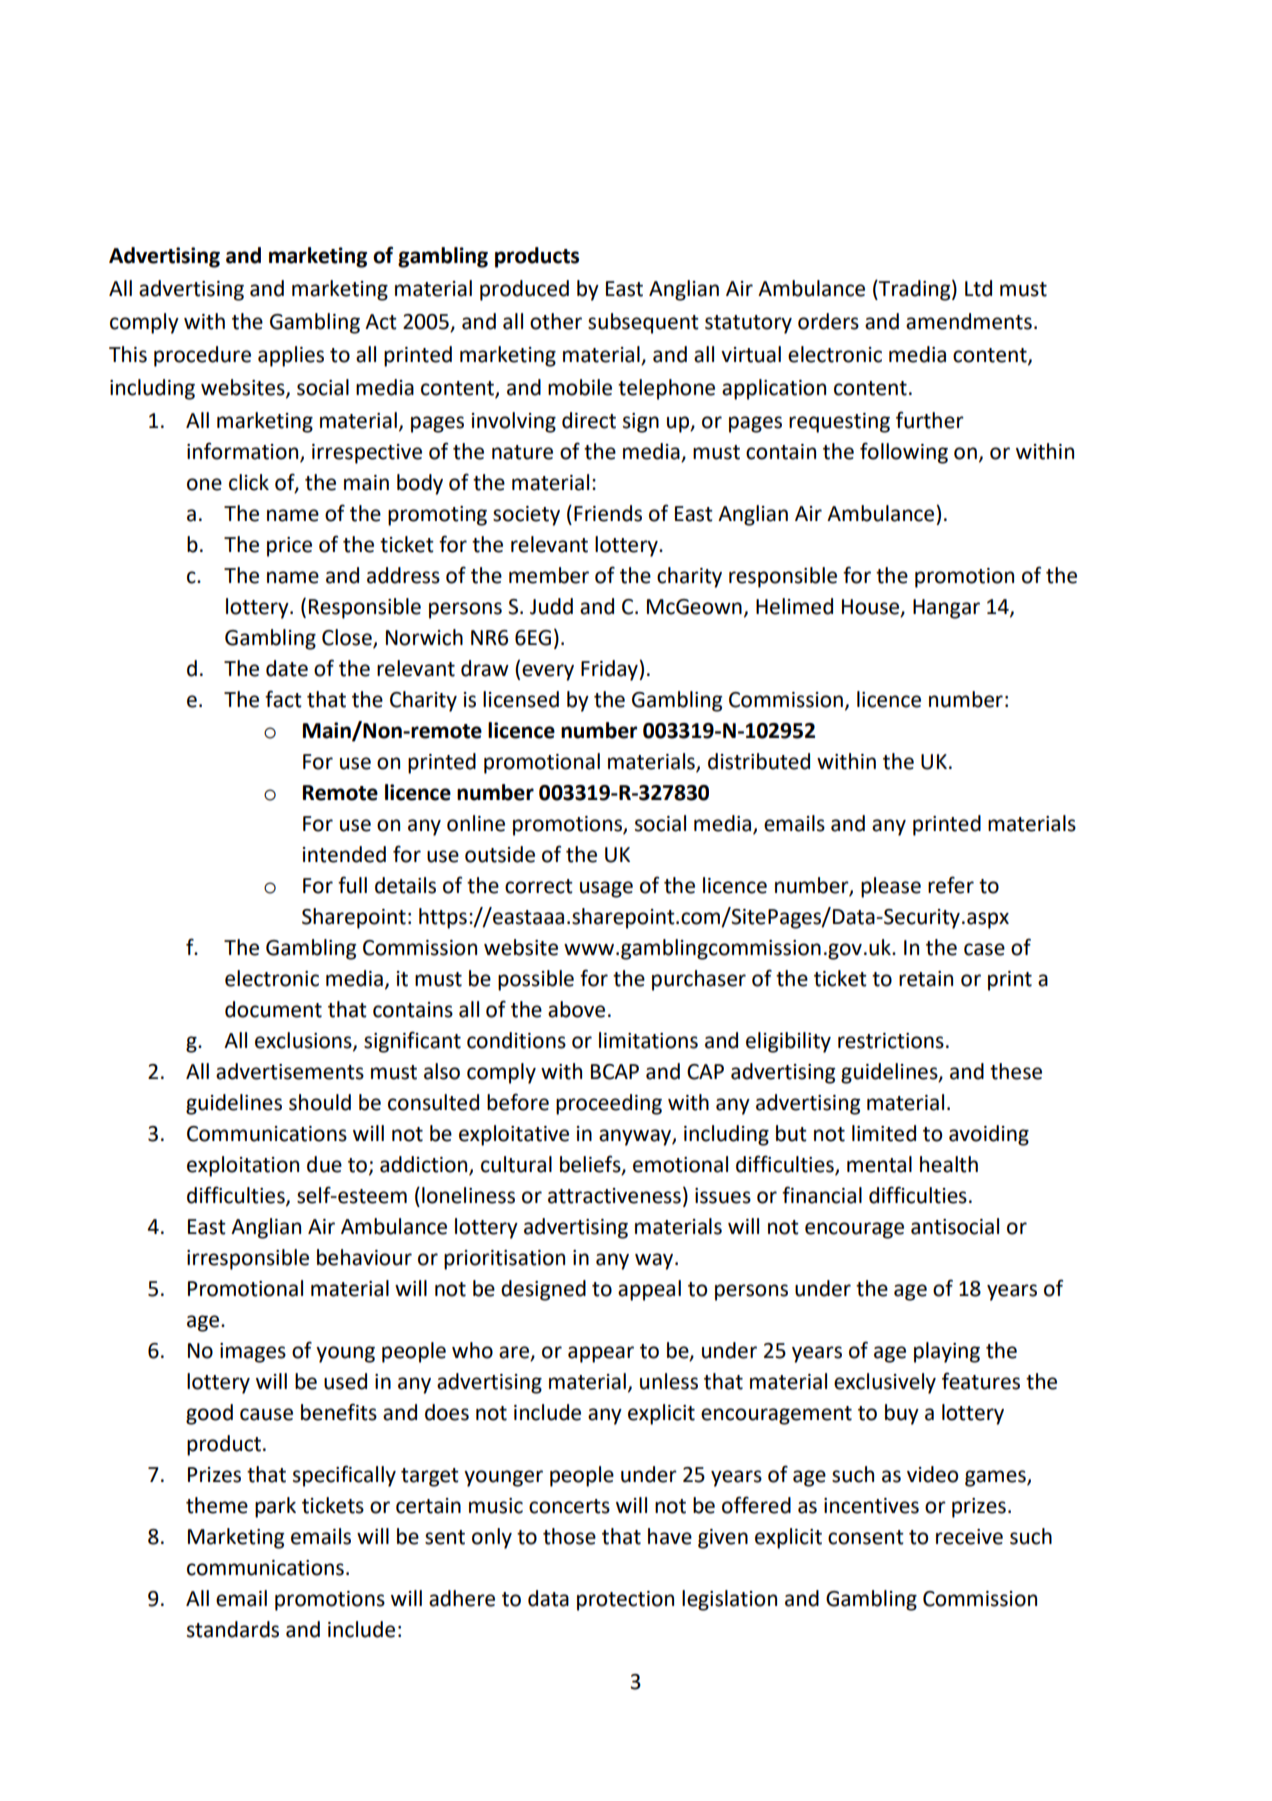  I want to click on licensed, so click(521, 699).
